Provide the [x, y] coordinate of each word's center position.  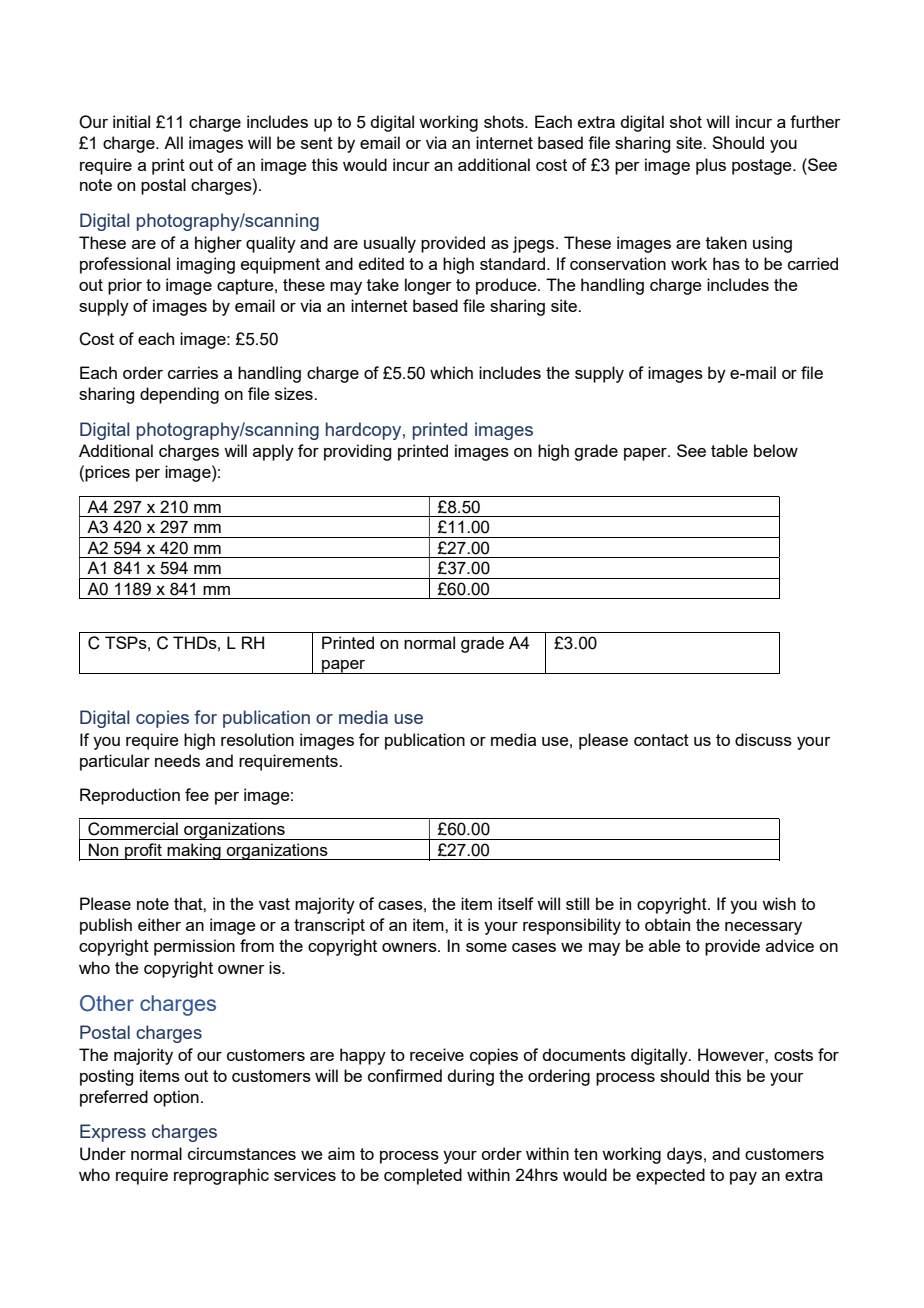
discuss [763, 739]
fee [197, 794]
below [776, 450]
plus [711, 166]
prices [107, 473]
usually [390, 244]
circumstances [242, 1153]
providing [357, 452]
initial [131, 121]
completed [423, 1176]
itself [516, 903]
